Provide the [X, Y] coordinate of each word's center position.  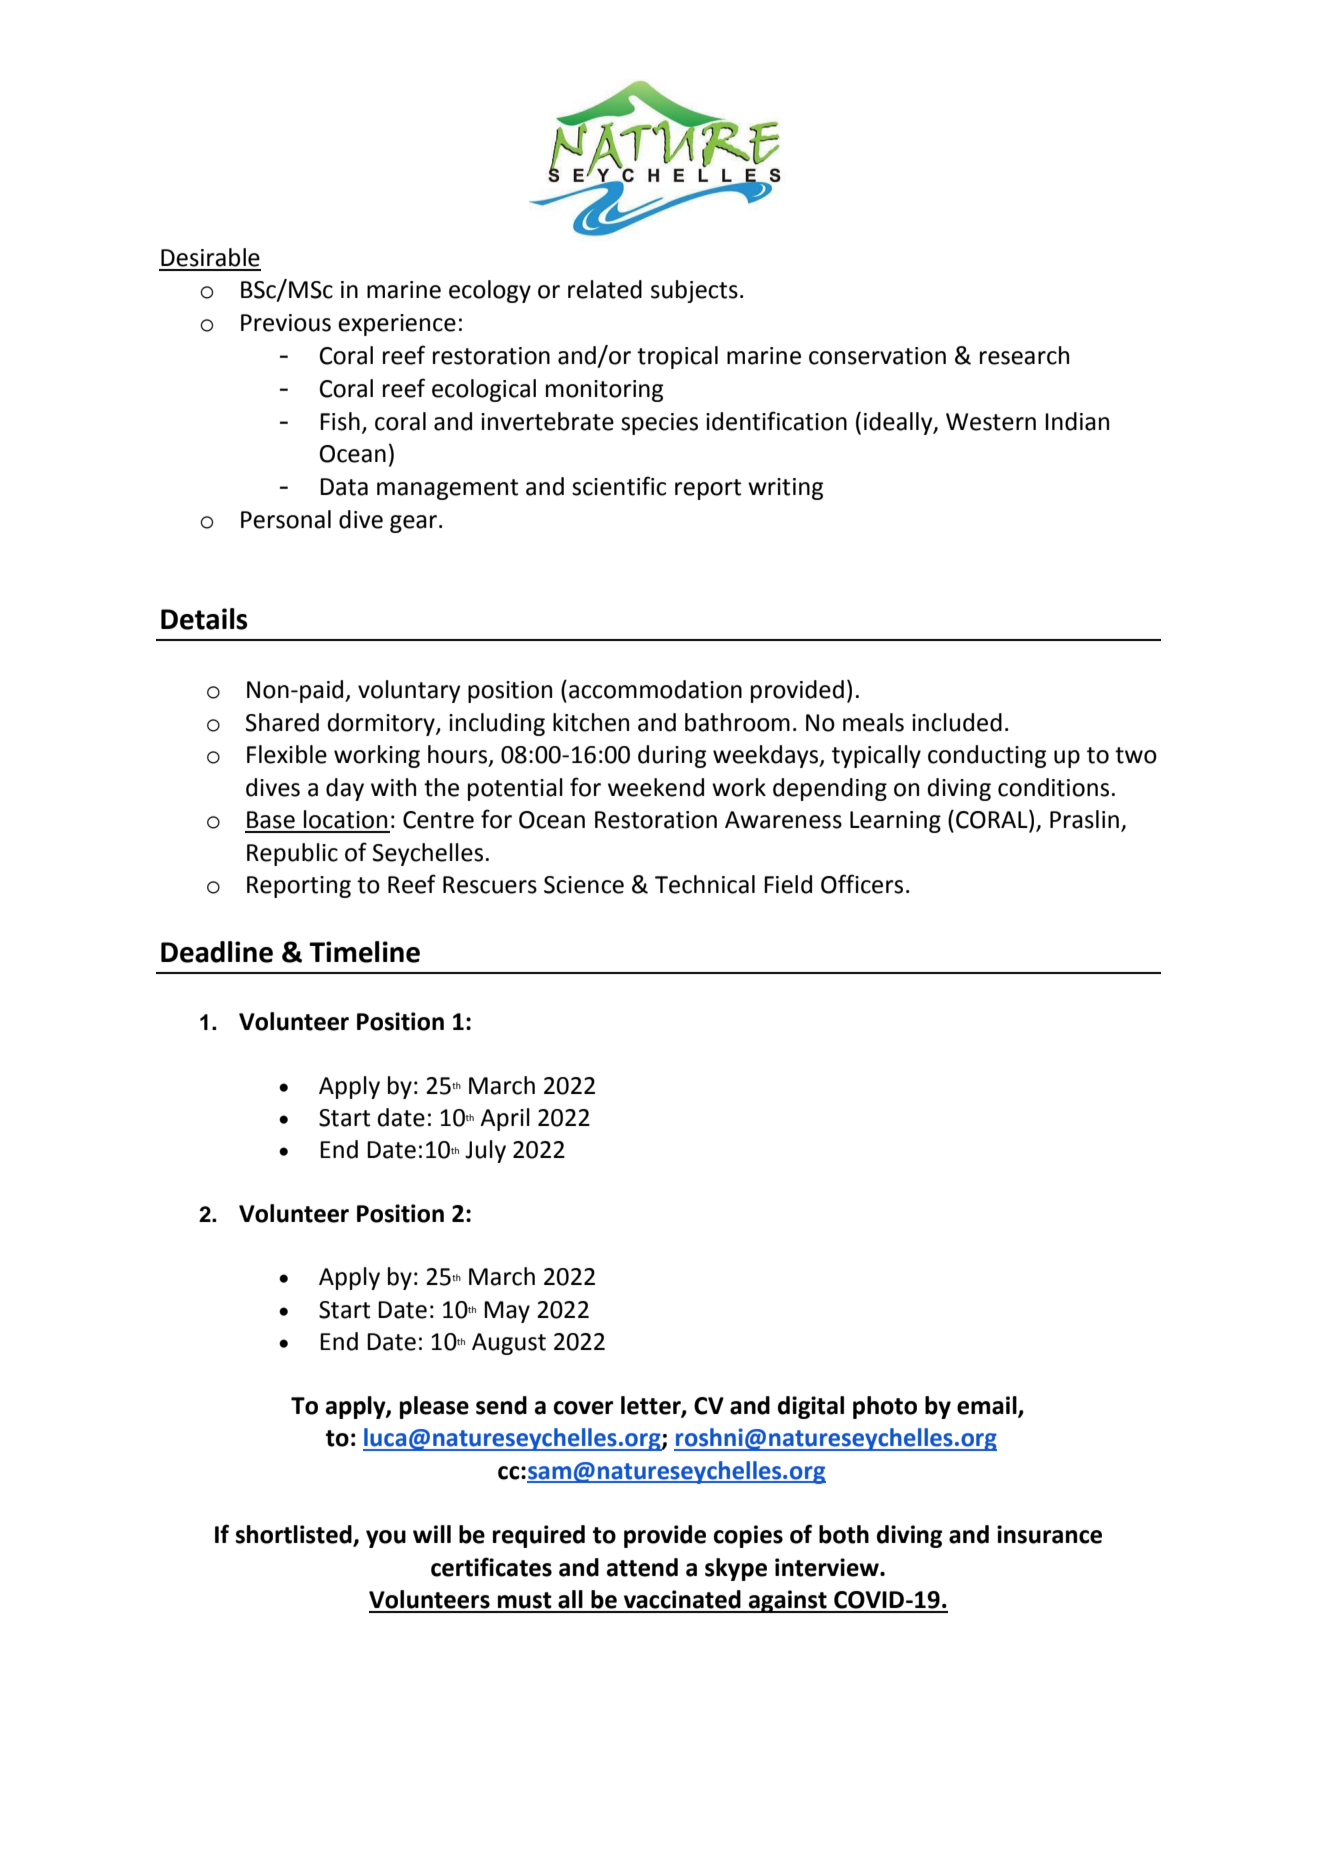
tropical [677, 357]
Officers [862, 884]
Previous [286, 323]
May [507, 1312]
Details [204, 619]
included [957, 722]
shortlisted [295, 1535]
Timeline [364, 952]
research [1024, 355]
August [509, 1344]
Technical [705, 884]
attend [642, 1567]
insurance [1049, 1534]
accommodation [655, 689]
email [988, 1406]
